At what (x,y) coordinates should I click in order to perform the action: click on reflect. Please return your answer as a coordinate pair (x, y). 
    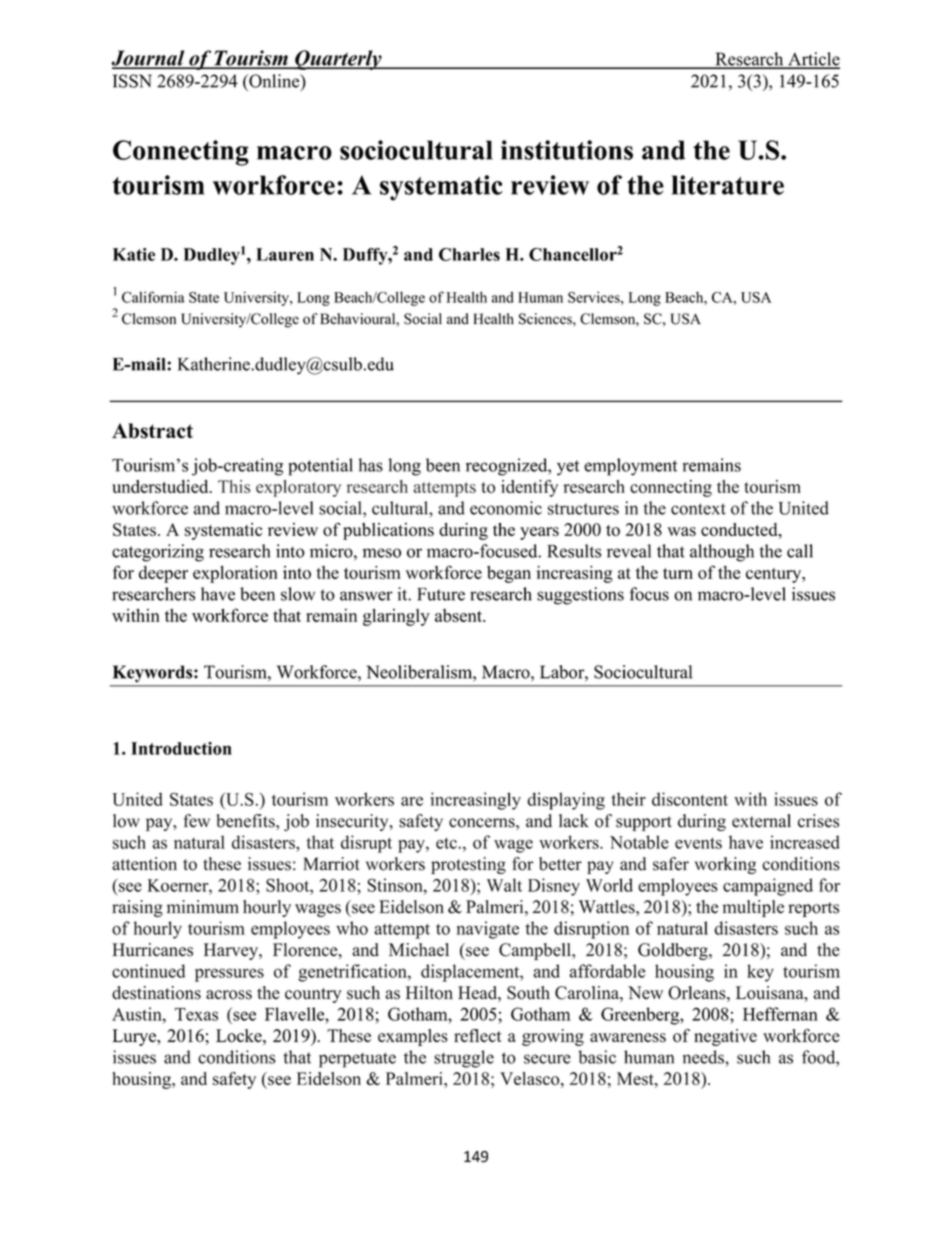
    Looking at the image, I should click on (478, 1035).
